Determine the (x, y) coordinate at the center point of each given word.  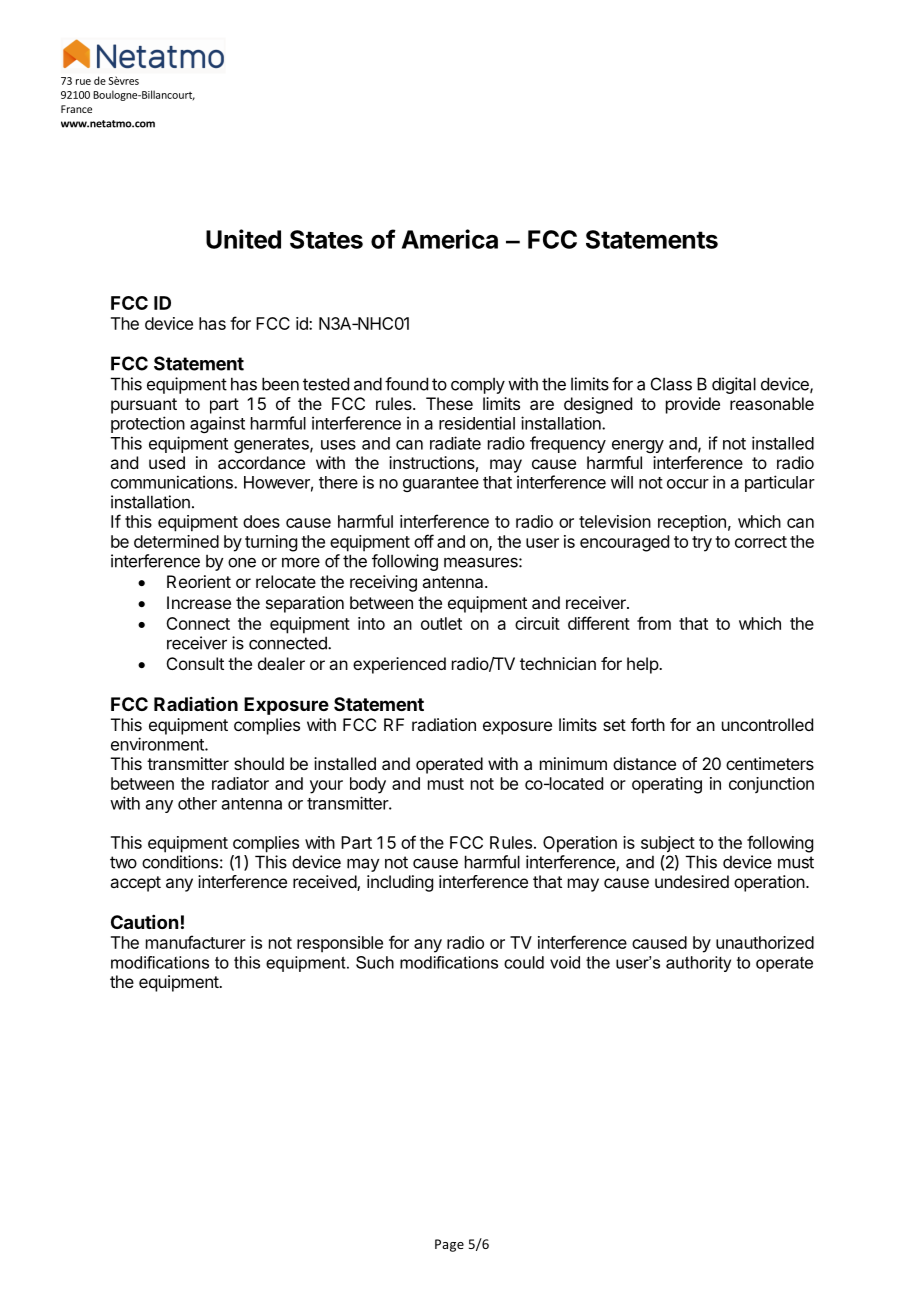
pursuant (144, 406)
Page (449, 1245)
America (450, 239)
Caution (144, 922)
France (76, 109)
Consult (195, 663)
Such (375, 962)
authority (698, 964)
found (406, 384)
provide (693, 405)
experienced (399, 665)
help (643, 665)
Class (671, 384)
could (524, 962)
